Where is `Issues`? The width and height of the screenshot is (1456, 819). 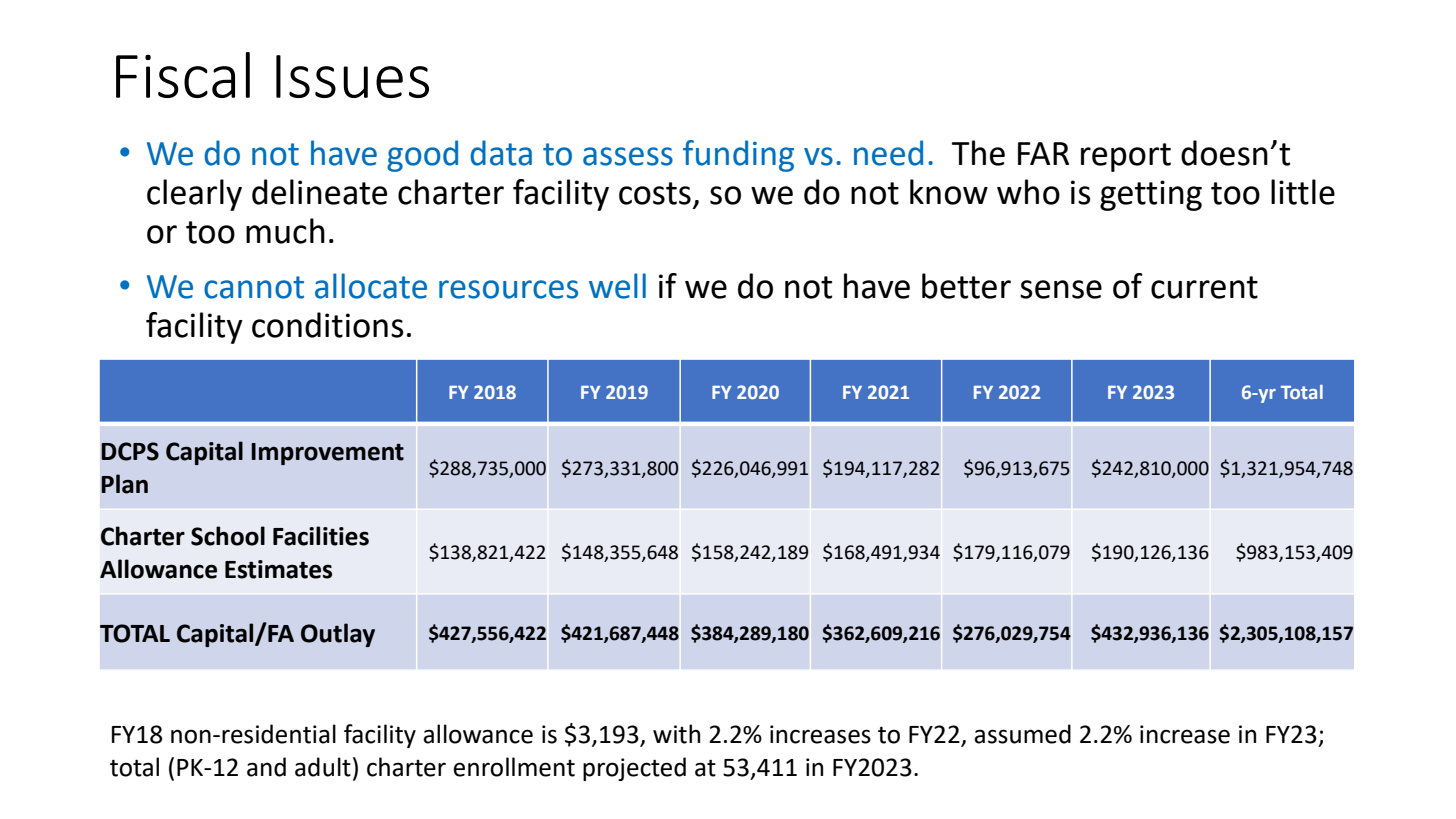
Issues is located at coordinates (352, 76).
